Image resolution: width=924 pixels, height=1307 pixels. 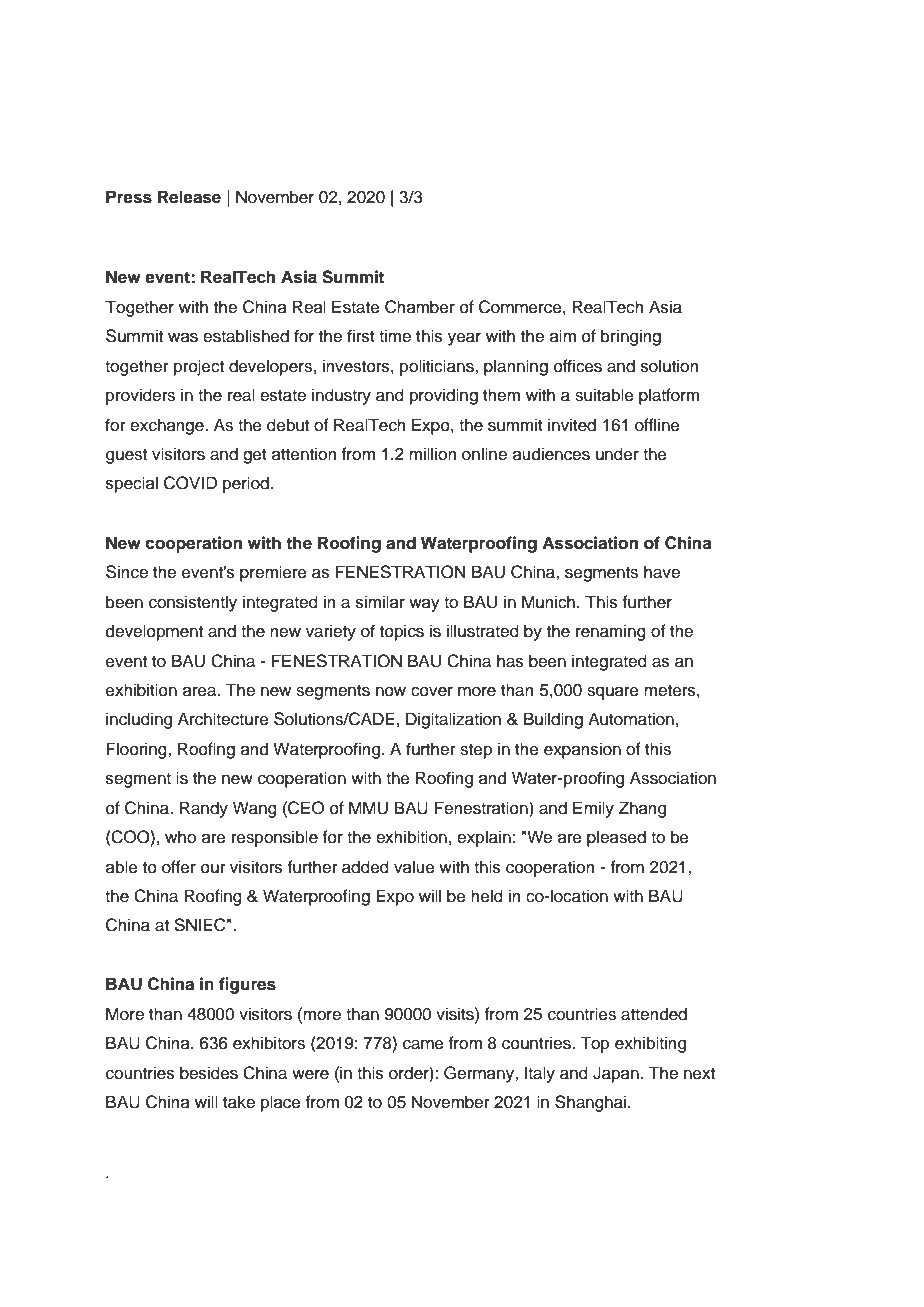 I want to click on MMU, so click(x=368, y=808).
